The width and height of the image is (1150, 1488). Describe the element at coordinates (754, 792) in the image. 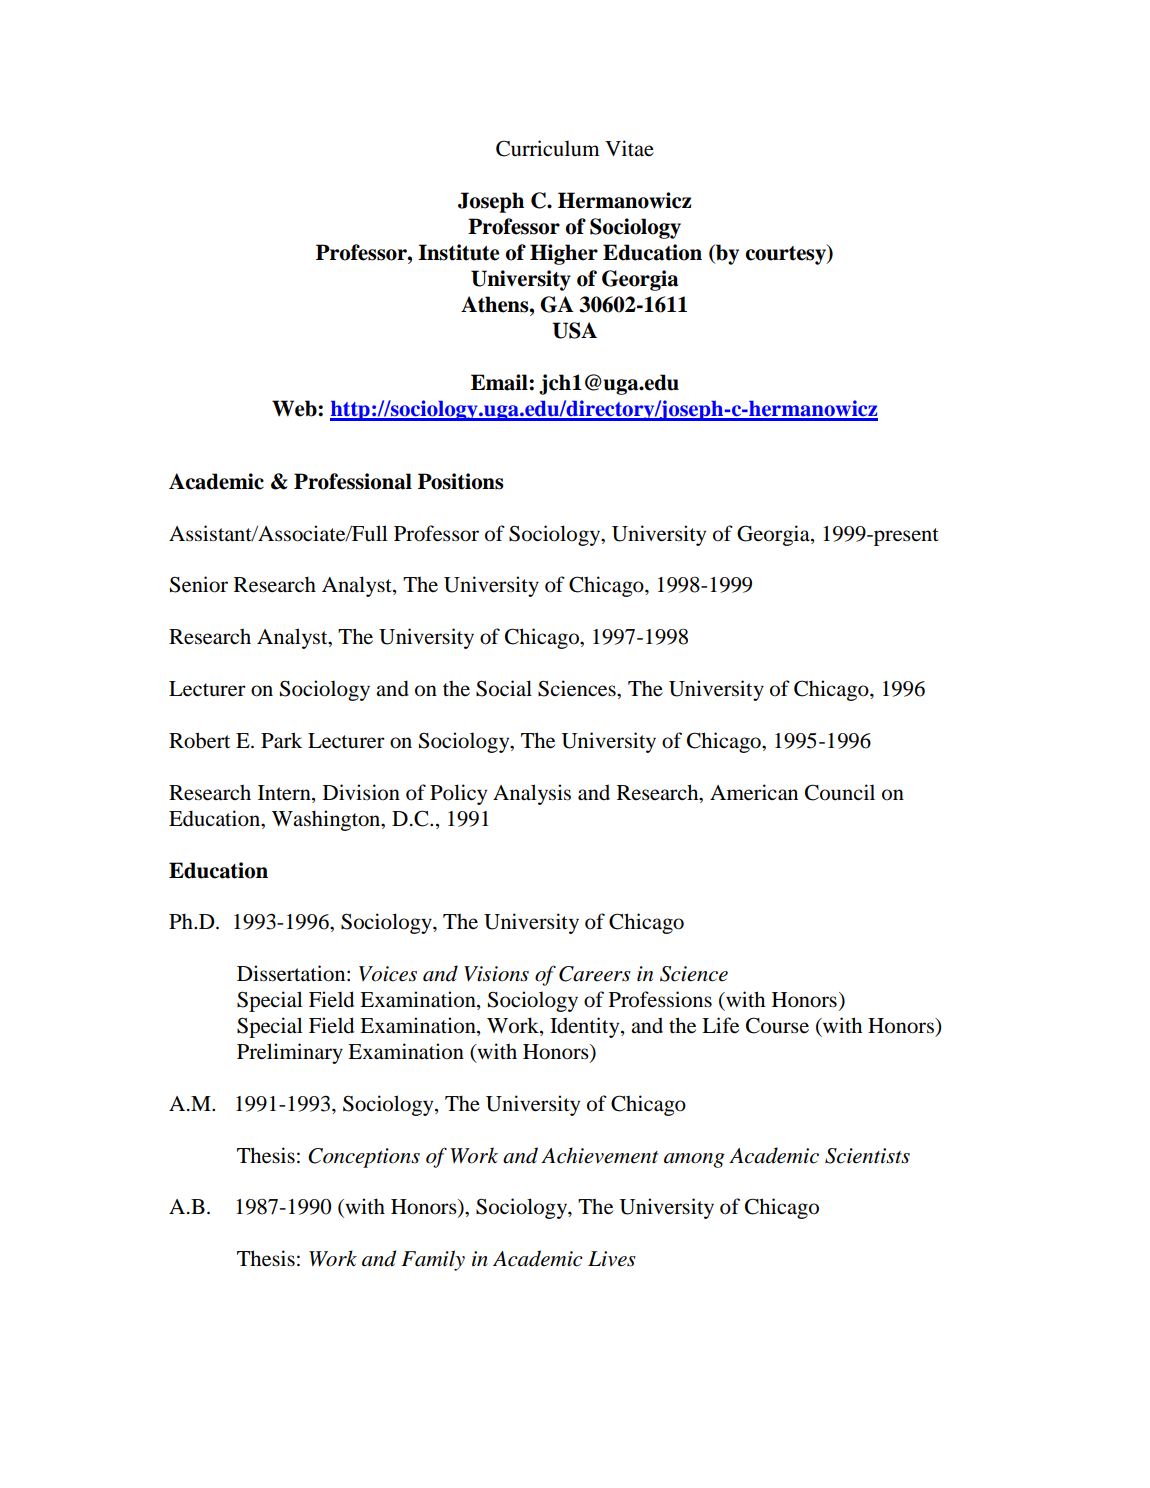

I see `American` at that location.
